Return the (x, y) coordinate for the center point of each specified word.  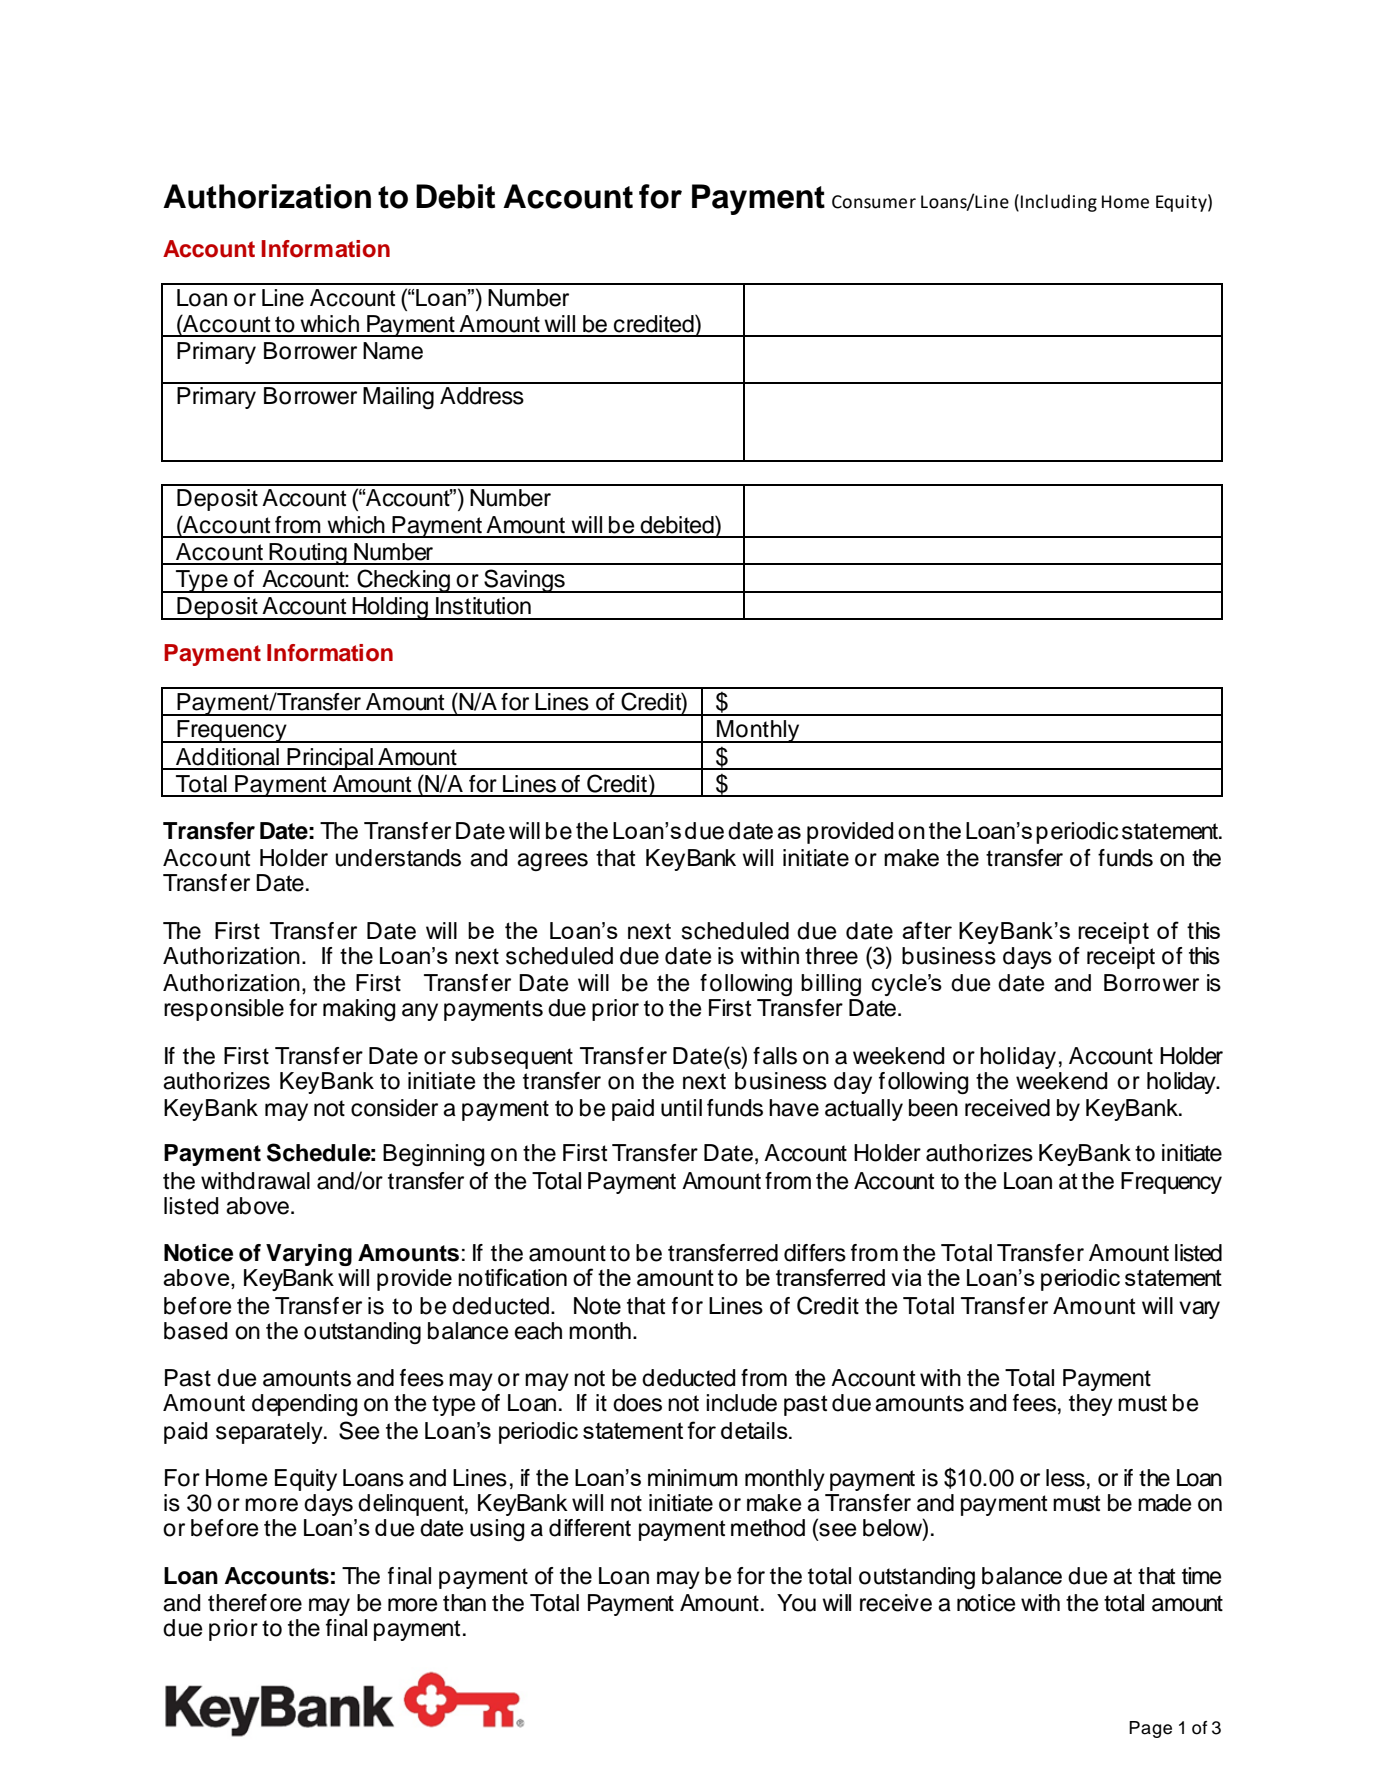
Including (1059, 203)
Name (393, 351)
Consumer (874, 202)
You (796, 1603)
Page (1150, 1729)
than (464, 1603)
